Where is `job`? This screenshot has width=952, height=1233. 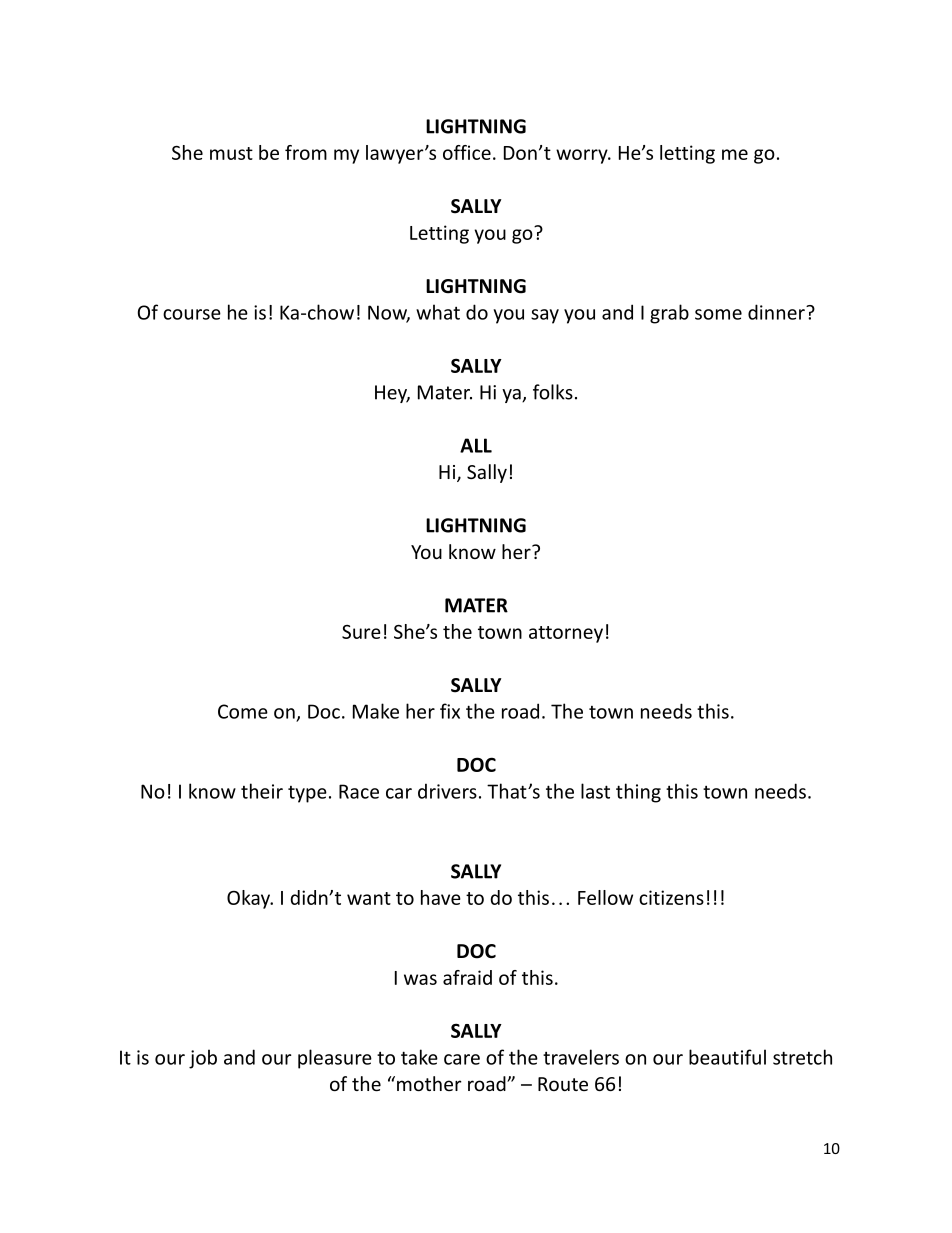 job is located at coordinates (203, 1059).
